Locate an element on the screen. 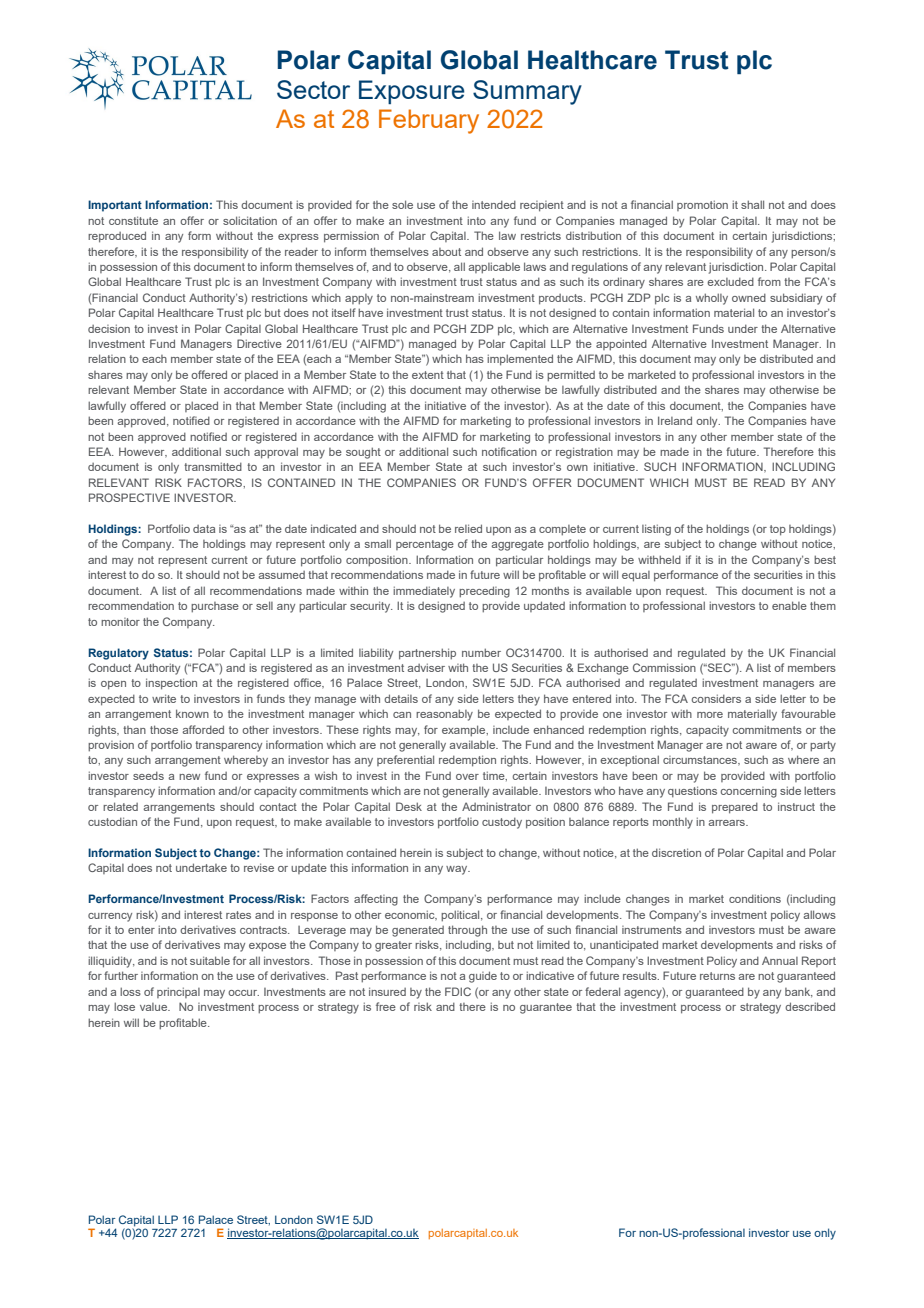  more is located at coordinates (710, 715).
